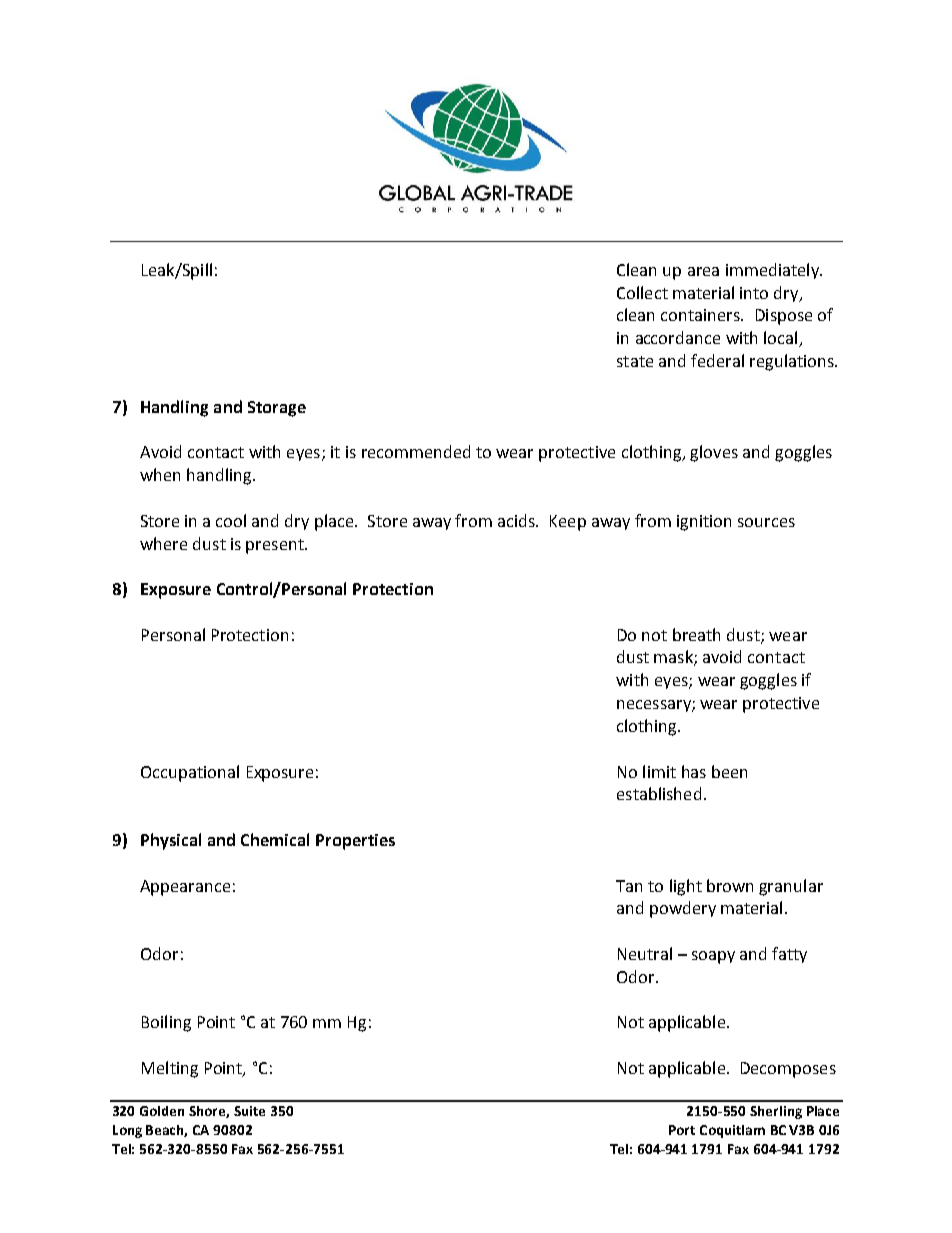 The height and width of the image is (1233, 952). Describe the element at coordinates (190, 773) in the image. I see `Occupational` at that location.
